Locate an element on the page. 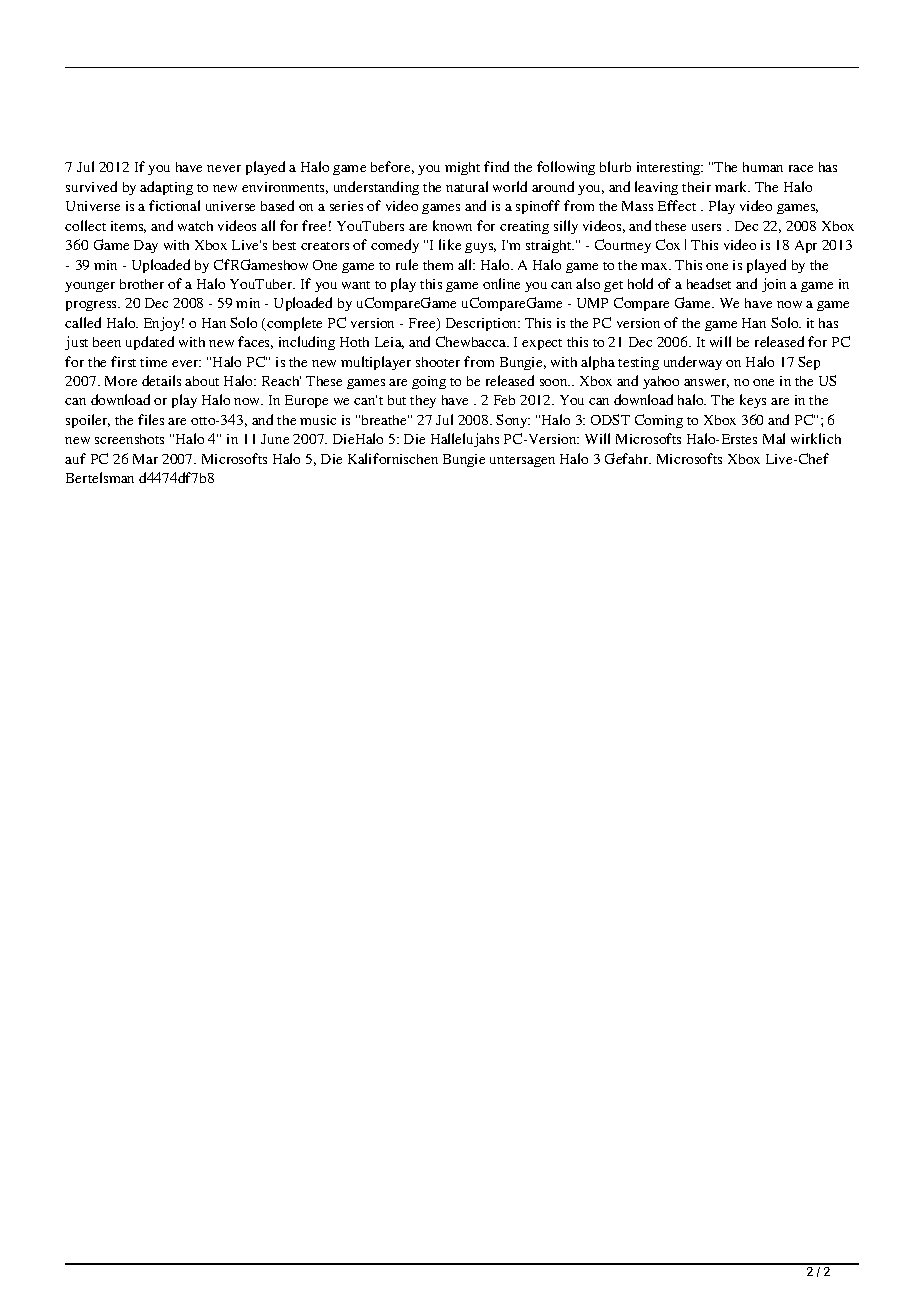  screenshots is located at coordinates (129, 439).
